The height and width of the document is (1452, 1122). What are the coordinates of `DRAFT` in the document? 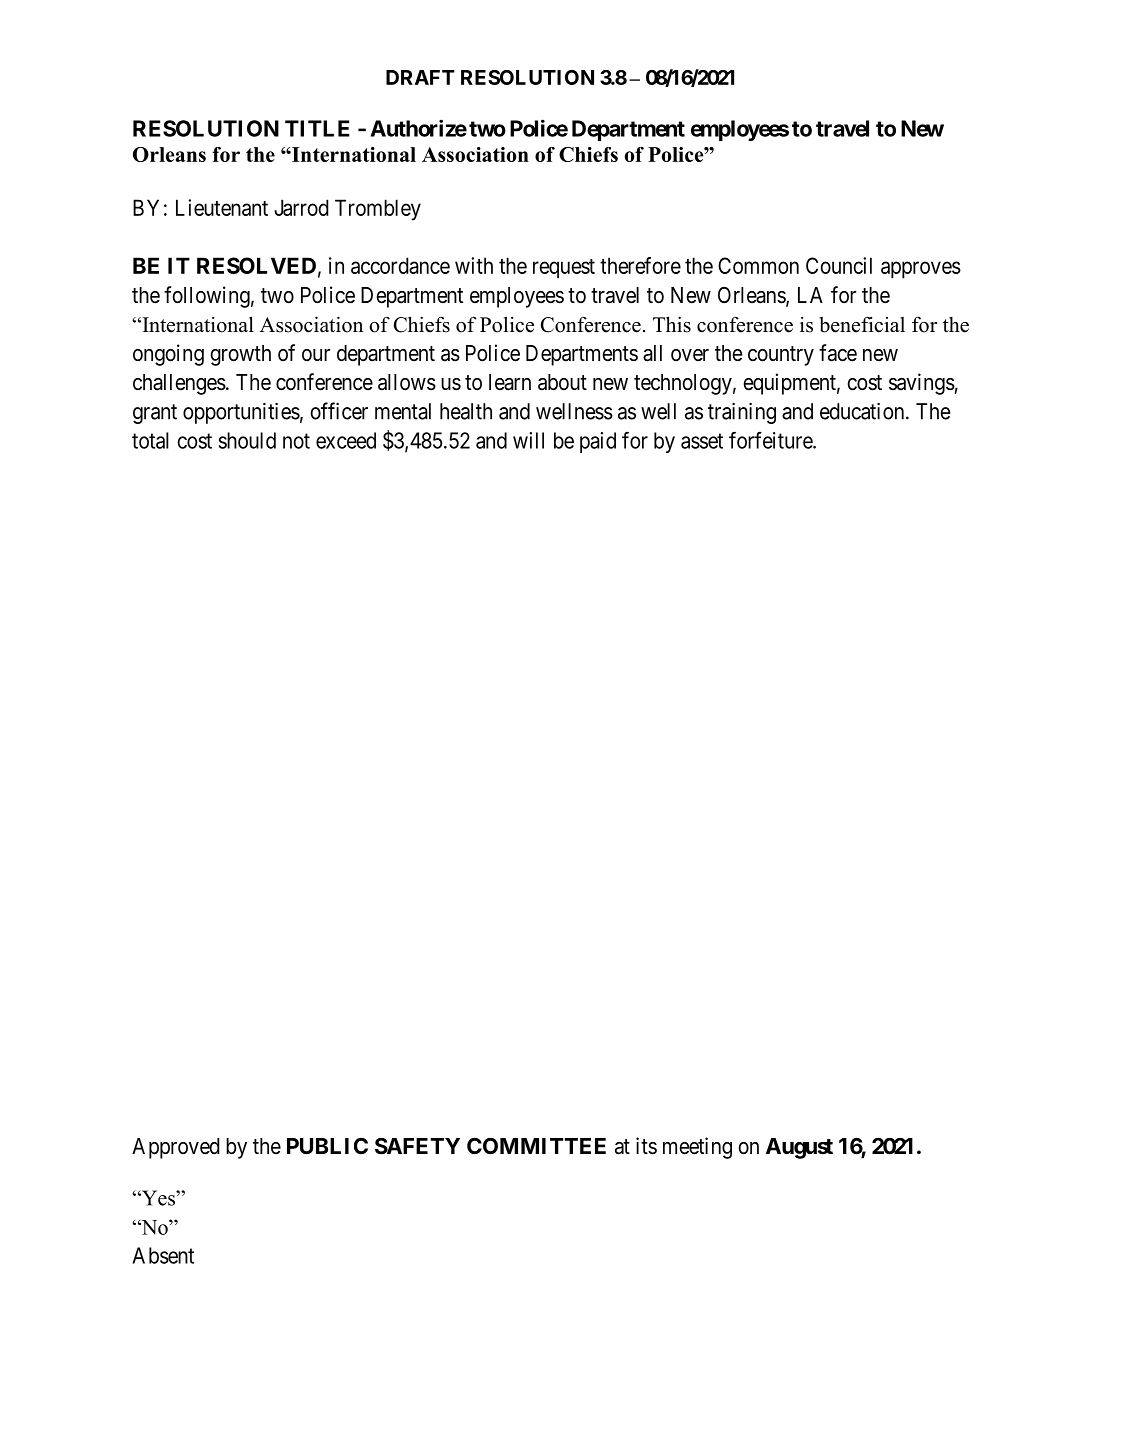 It's located at (420, 77).
